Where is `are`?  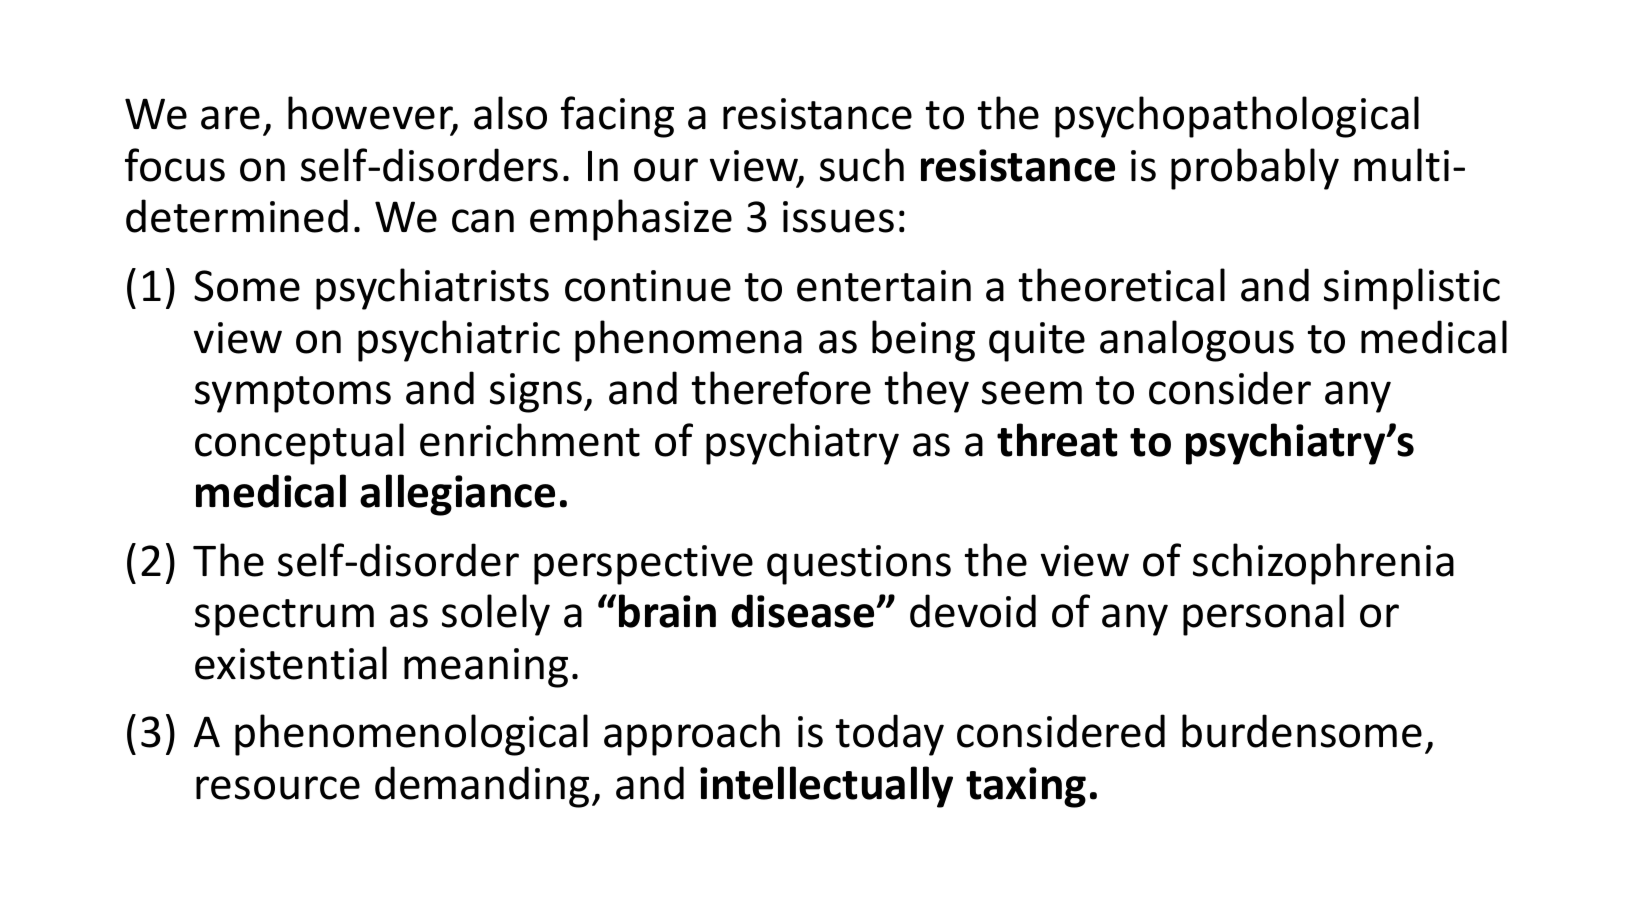 are is located at coordinates (230, 118).
